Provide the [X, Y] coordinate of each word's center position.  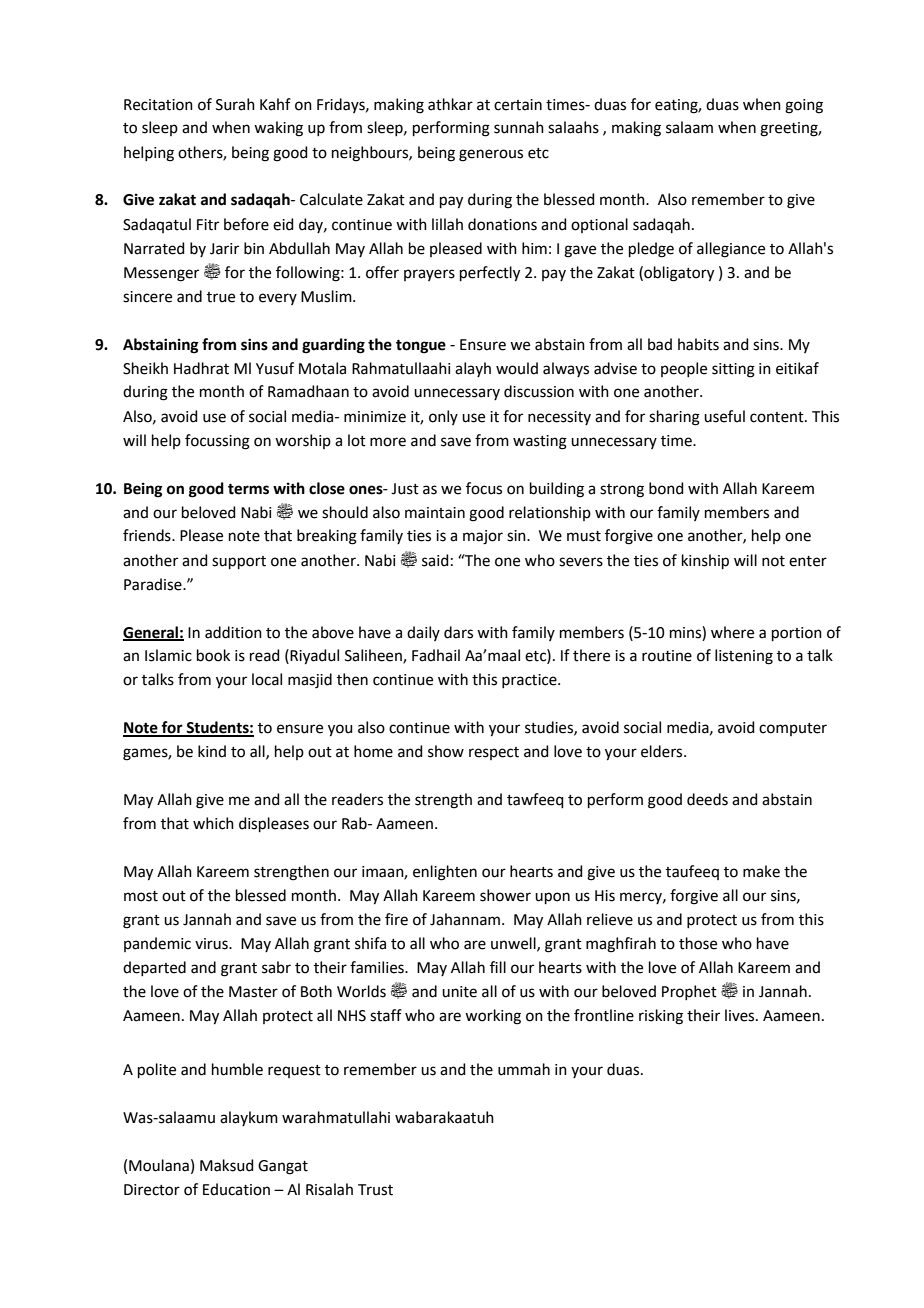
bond [666, 488]
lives [741, 1015]
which [213, 823]
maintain [435, 513]
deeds [707, 799]
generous [491, 155]
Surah [235, 104]
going [804, 106]
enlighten [445, 873]
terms [248, 489]
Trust [375, 1190]
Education [236, 1189]
